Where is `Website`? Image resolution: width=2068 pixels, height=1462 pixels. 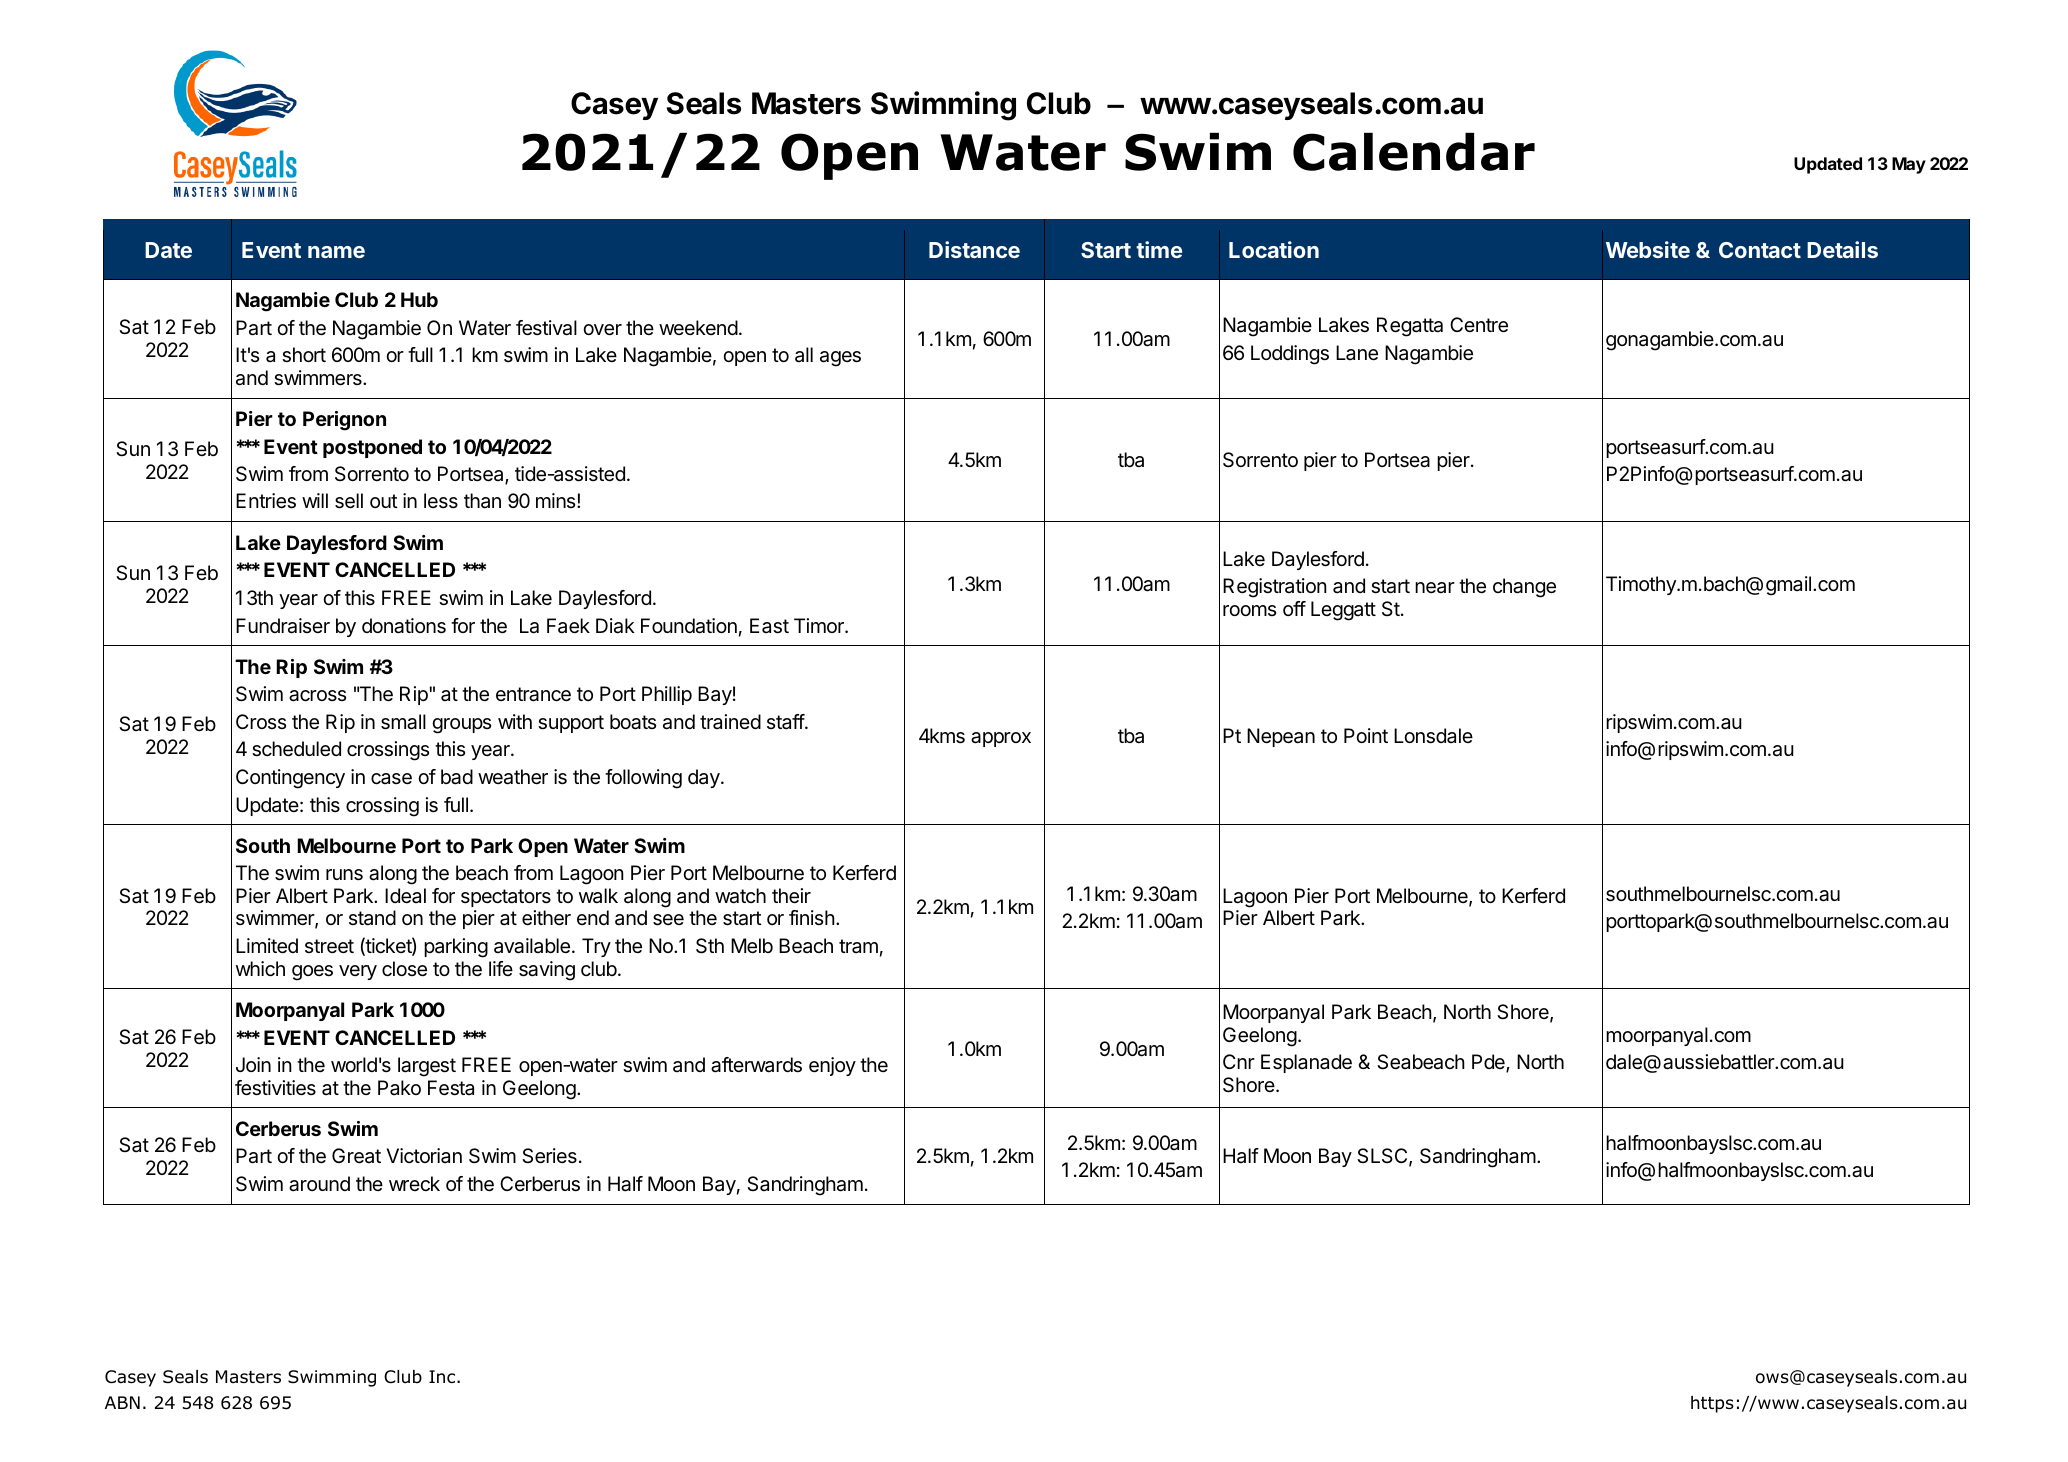 Website is located at coordinates (1648, 249).
